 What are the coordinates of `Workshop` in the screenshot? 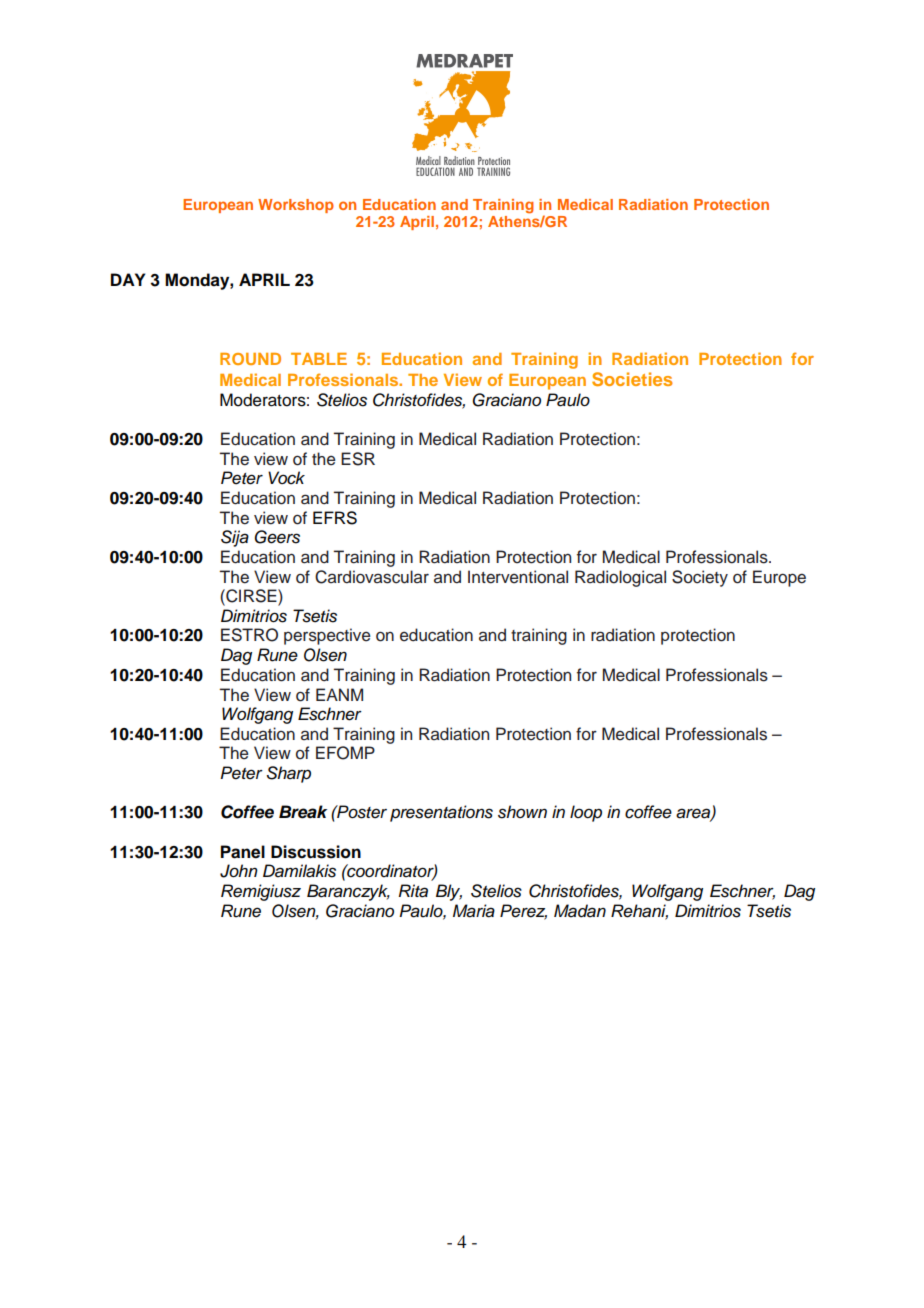 It's located at (296, 206).
